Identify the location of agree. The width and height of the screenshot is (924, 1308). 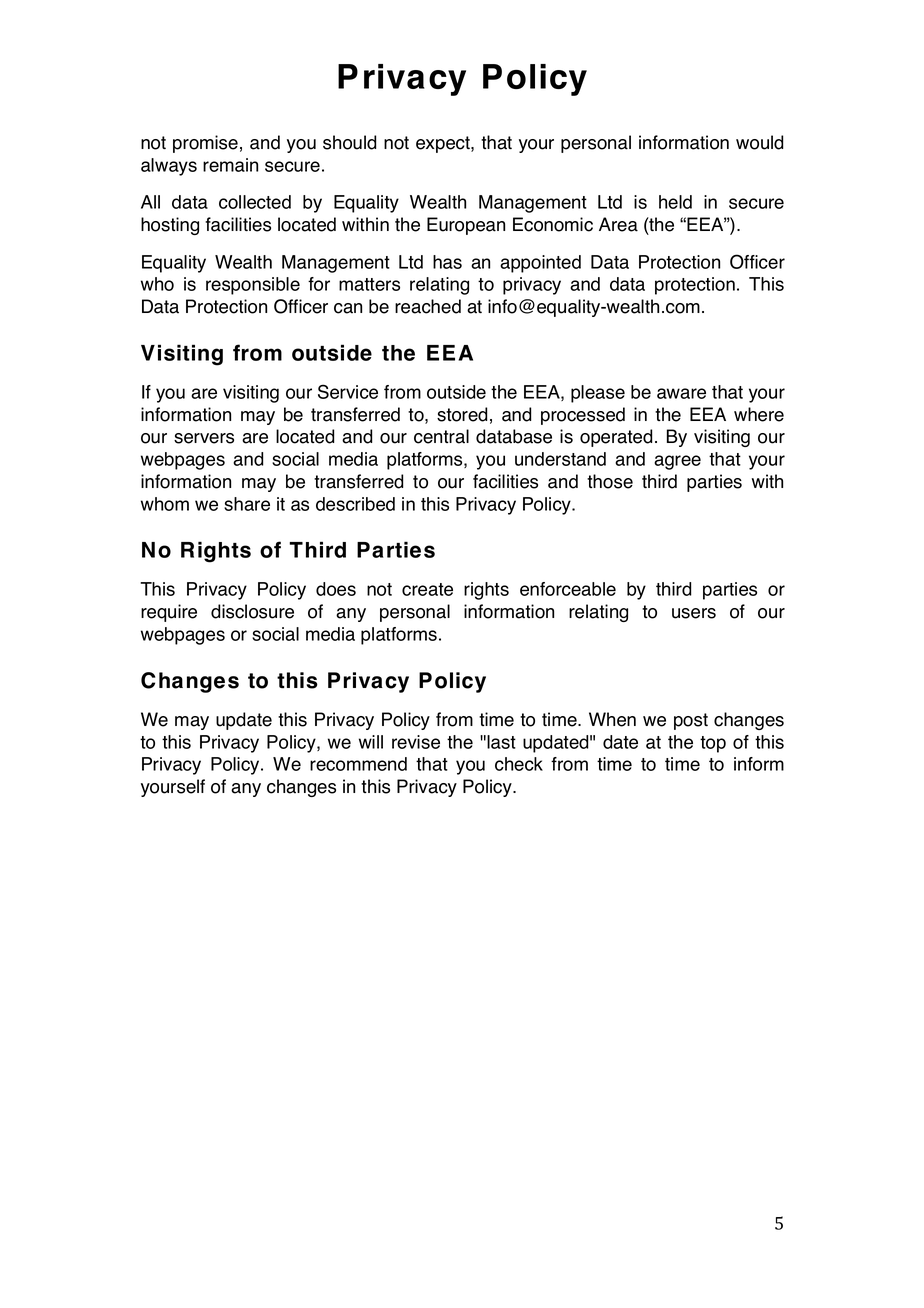
(677, 462).
